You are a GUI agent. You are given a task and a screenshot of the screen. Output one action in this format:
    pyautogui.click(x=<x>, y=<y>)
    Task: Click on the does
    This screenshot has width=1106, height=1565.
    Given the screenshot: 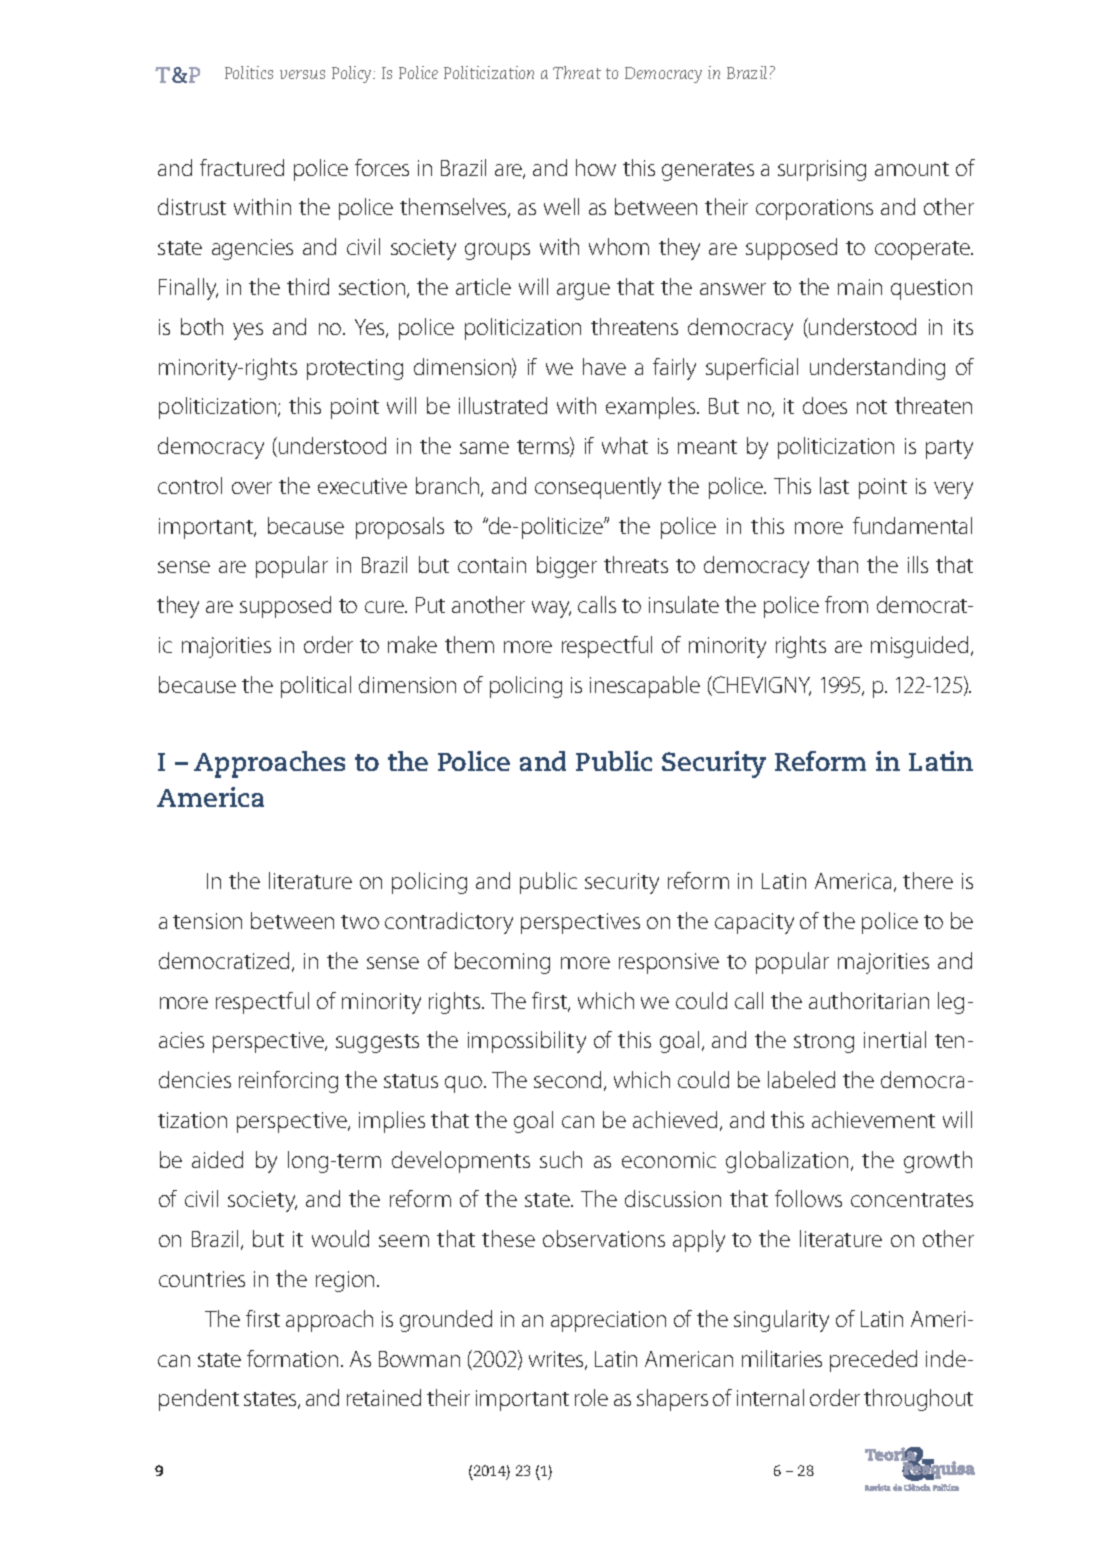 What is the action you would take?
    pyautogui.click(x=825, y=405)
